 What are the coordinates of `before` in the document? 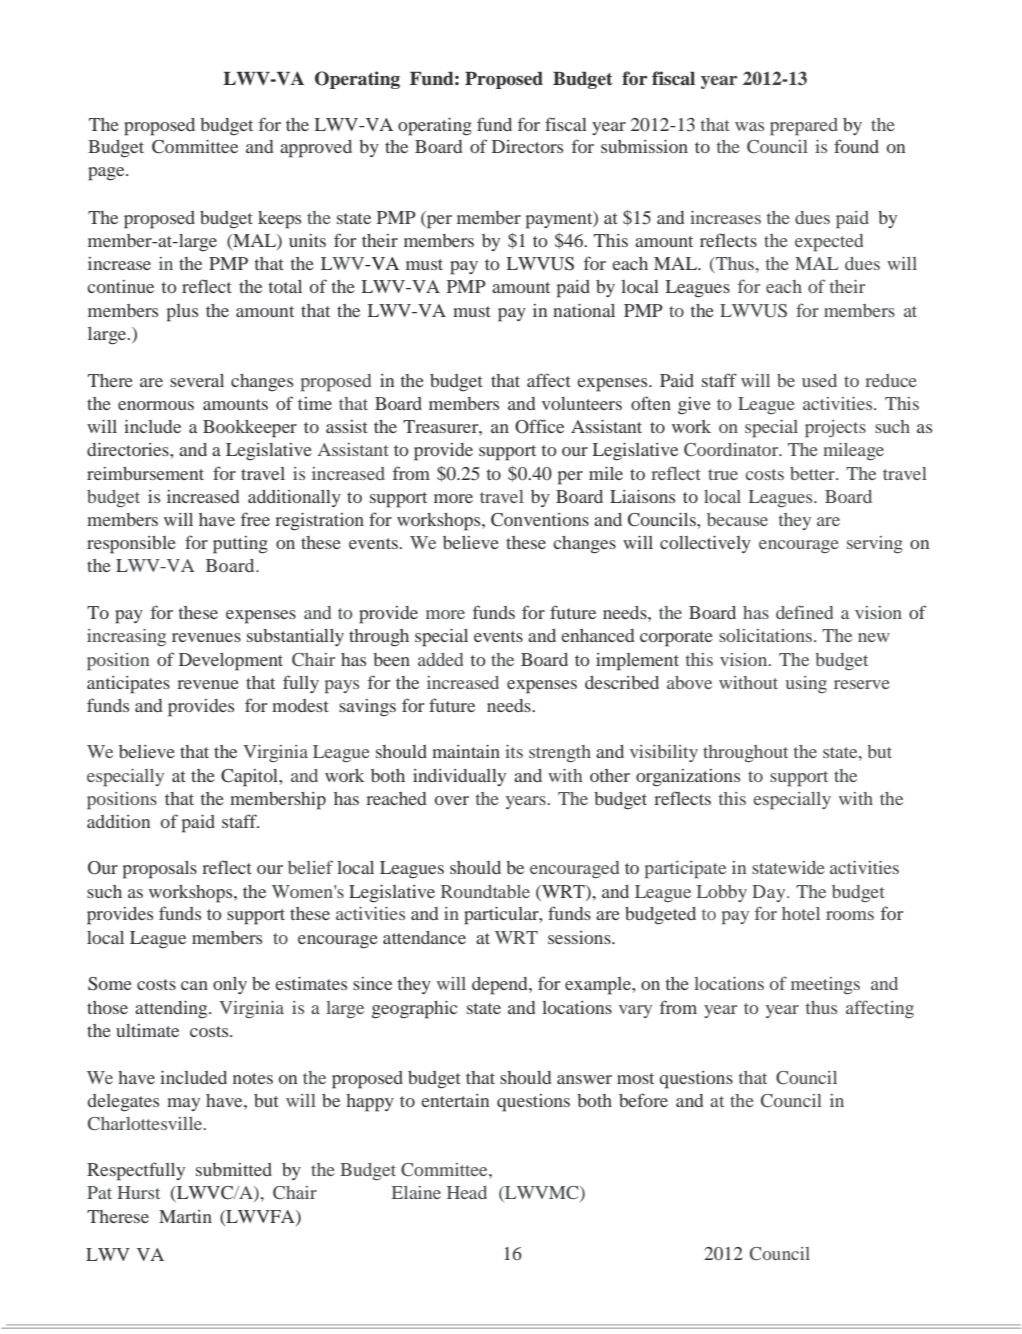 It's located at (643, 1100).
